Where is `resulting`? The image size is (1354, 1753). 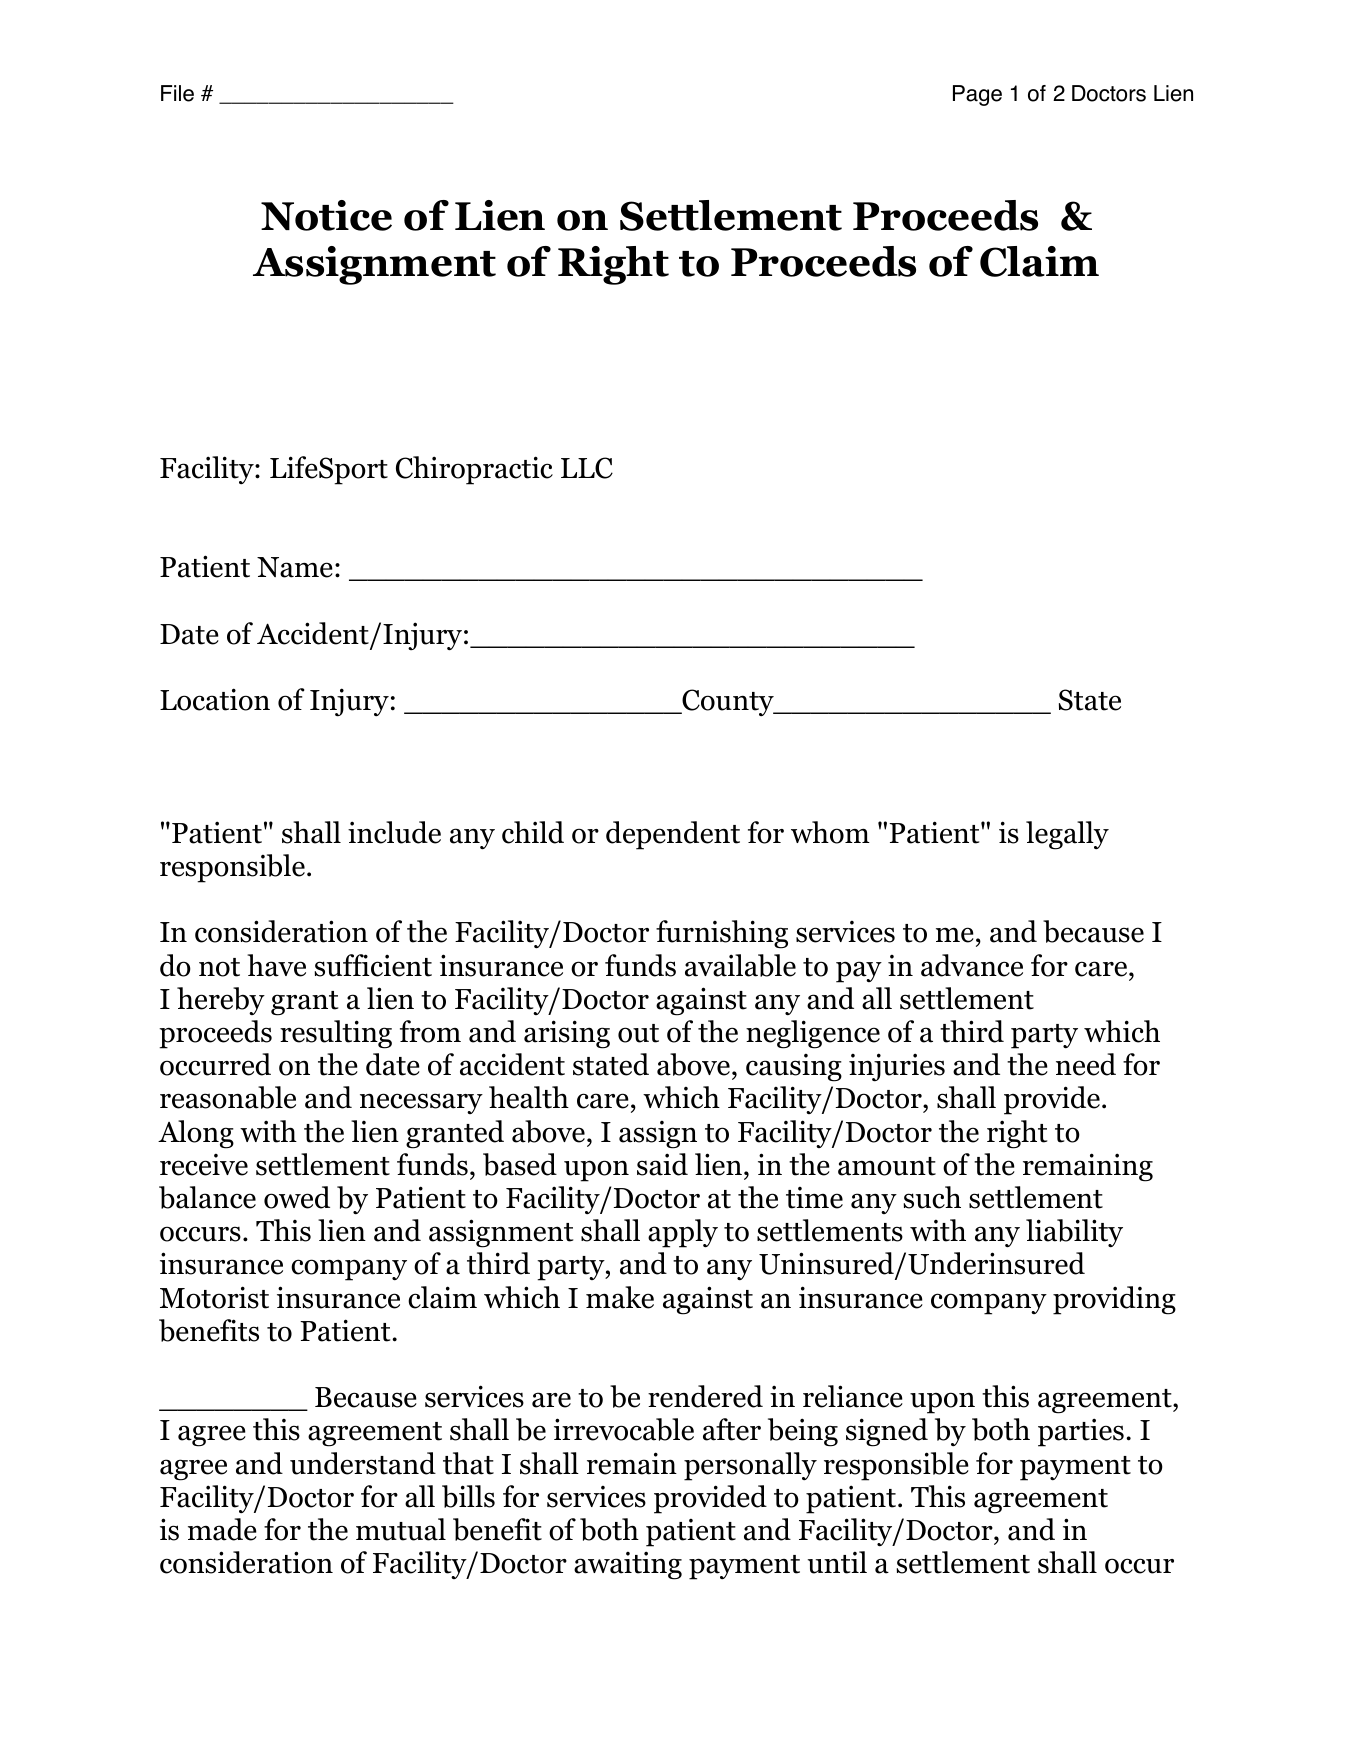
resulting is located at coordinates (336, 1034).
